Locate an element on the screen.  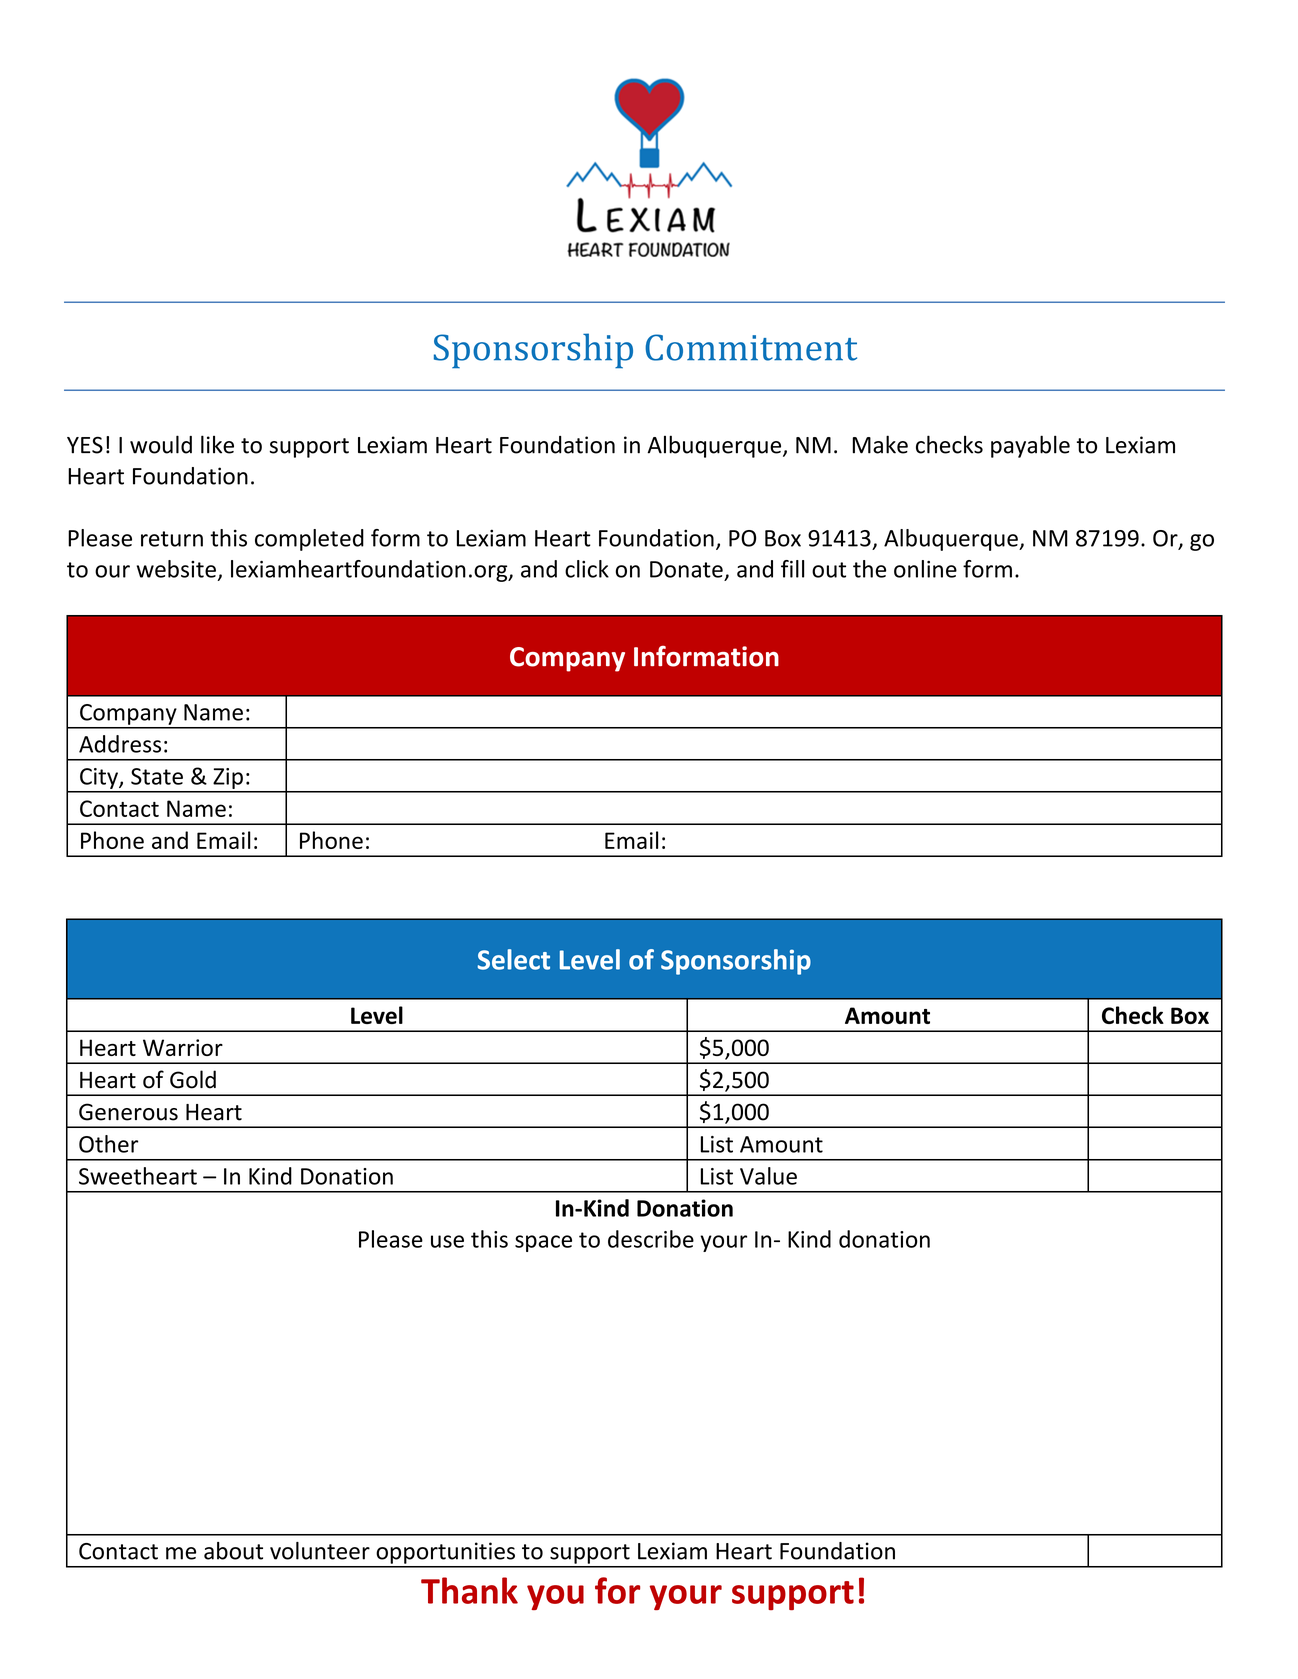
Commitment is located at coordinates (751, 347).
